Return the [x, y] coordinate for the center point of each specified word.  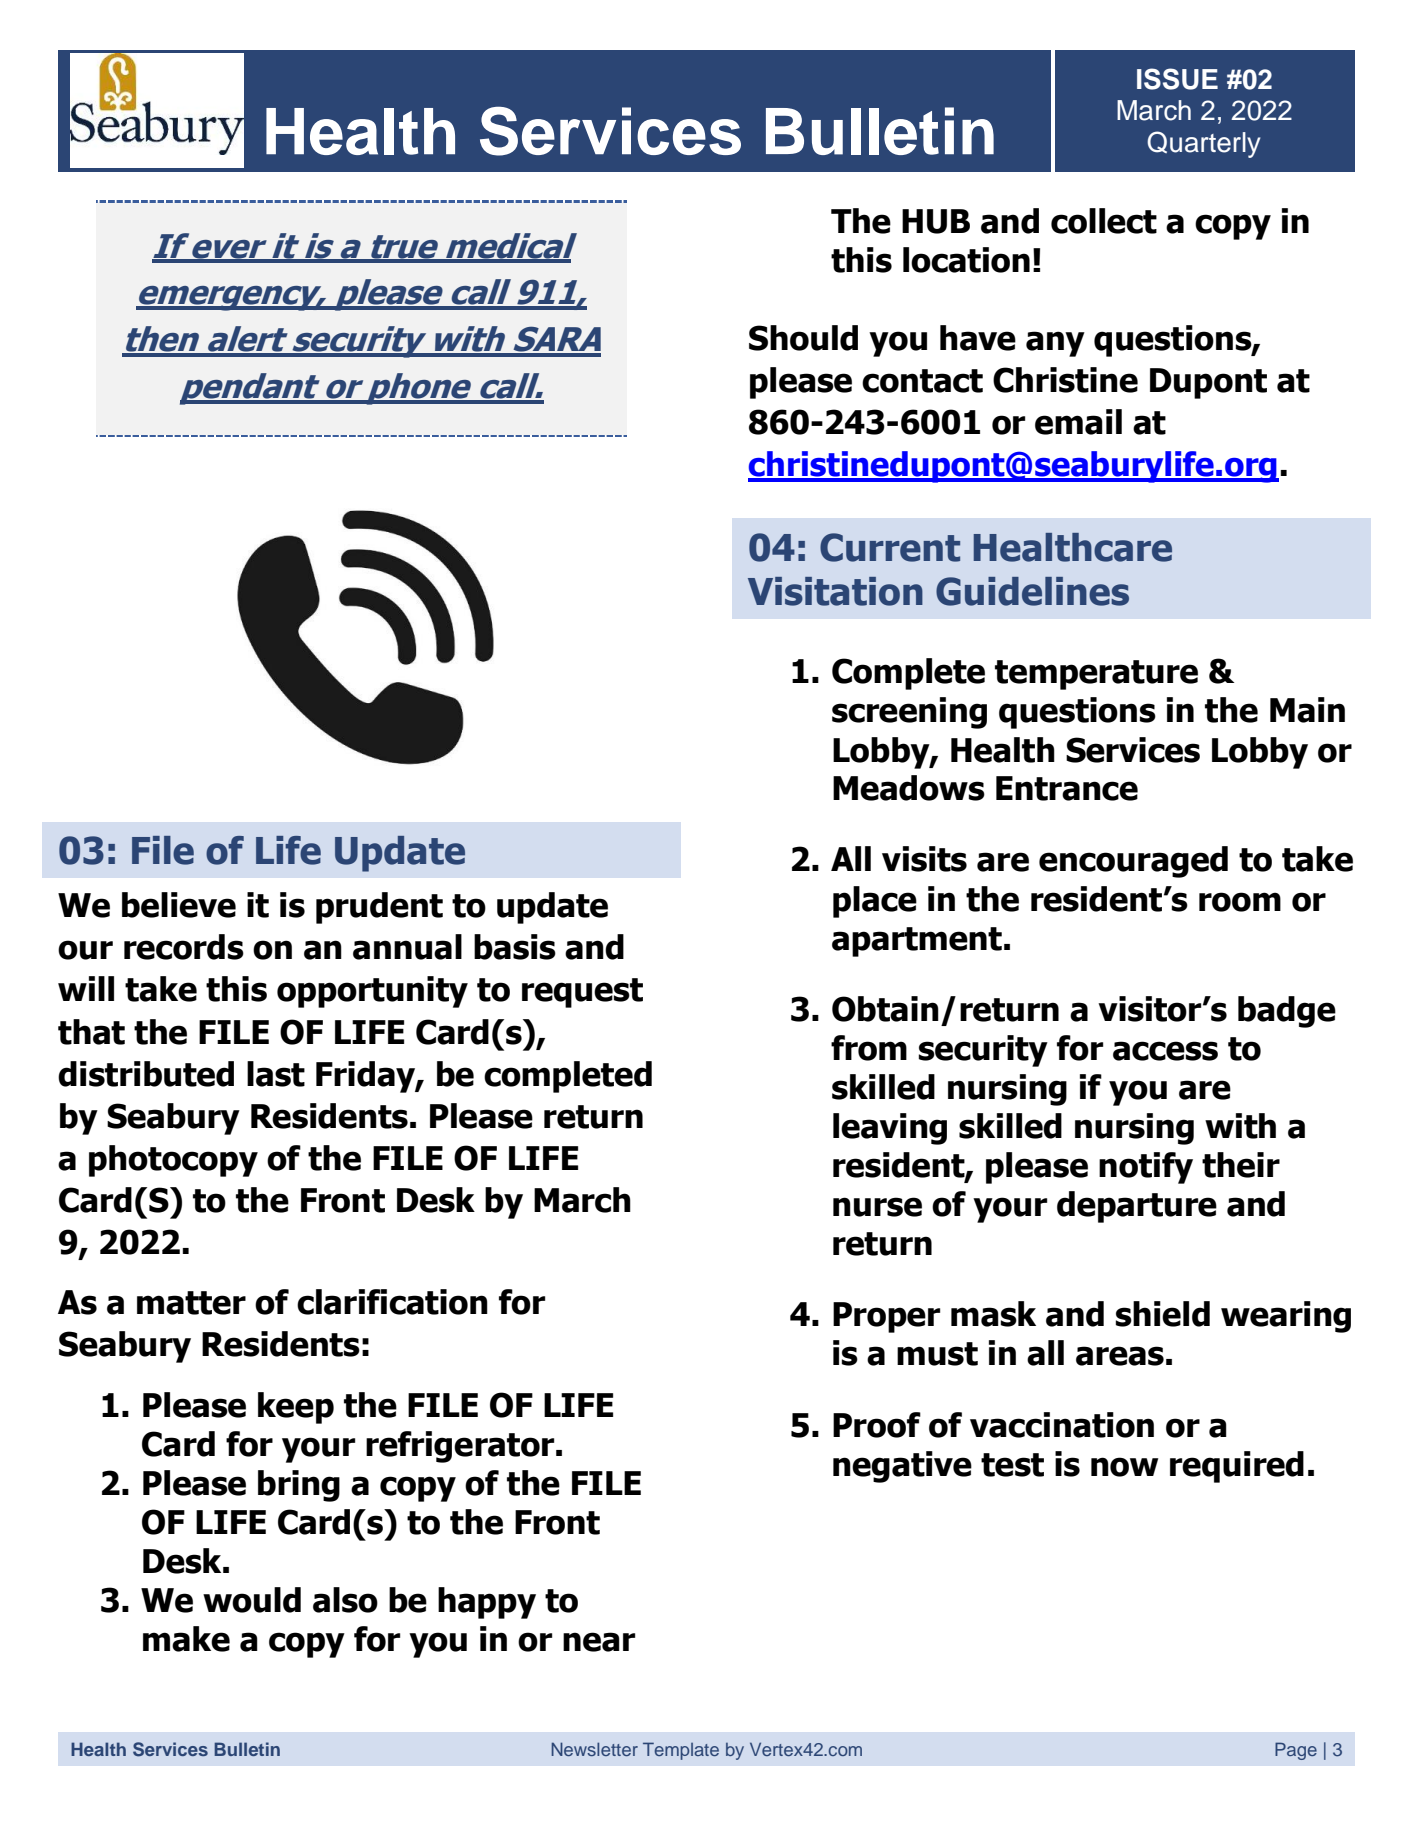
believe [179, 905]
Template [681, 1751]
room [1240, 902]
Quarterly [1203, 144]
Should [803, 338]
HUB [936, 221]
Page [1296, 1751]
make [186, 1639]
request [582, 993]
